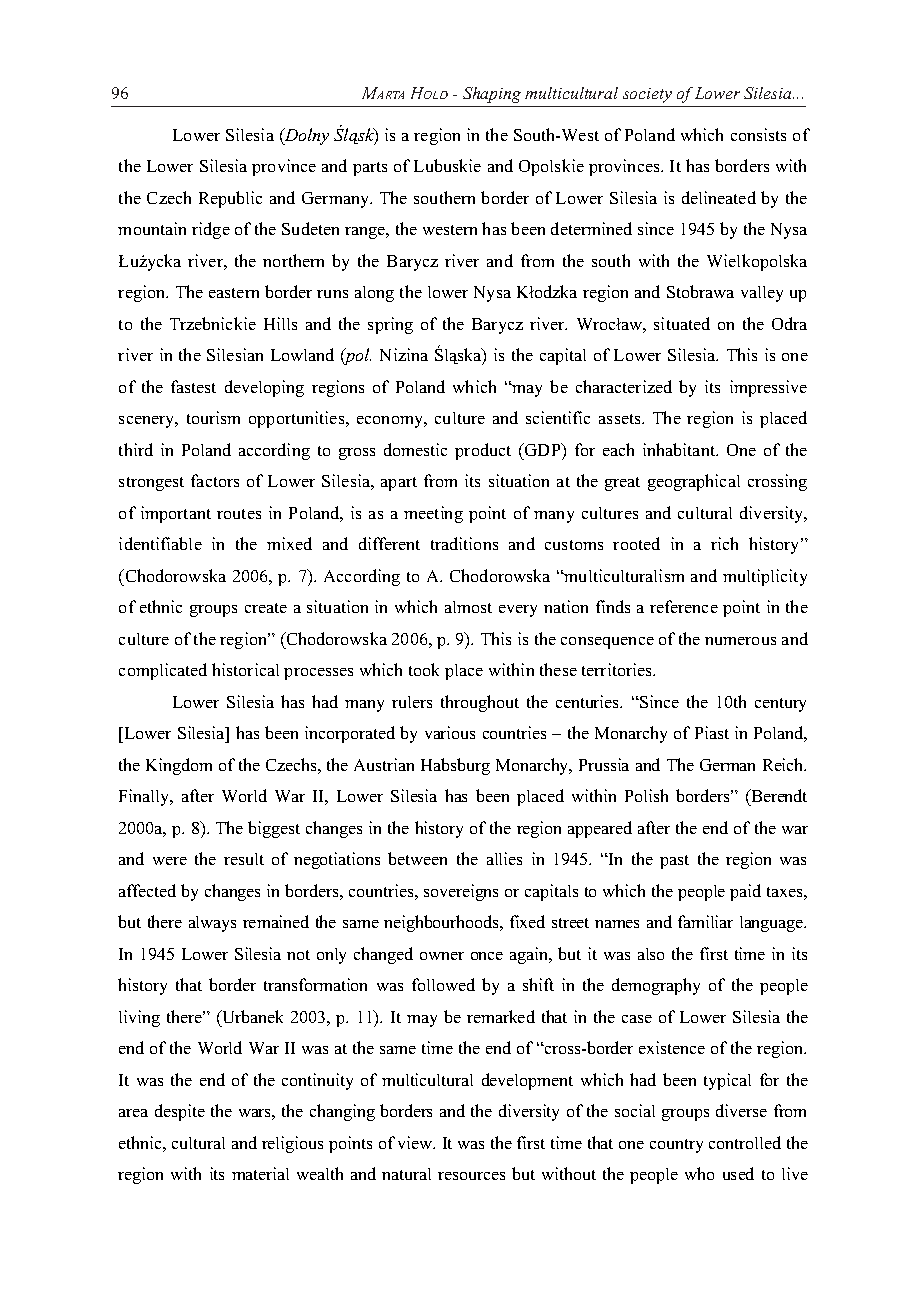 This page has width=923, height=1316. I want to click on Shaping, so click(492, 95).
